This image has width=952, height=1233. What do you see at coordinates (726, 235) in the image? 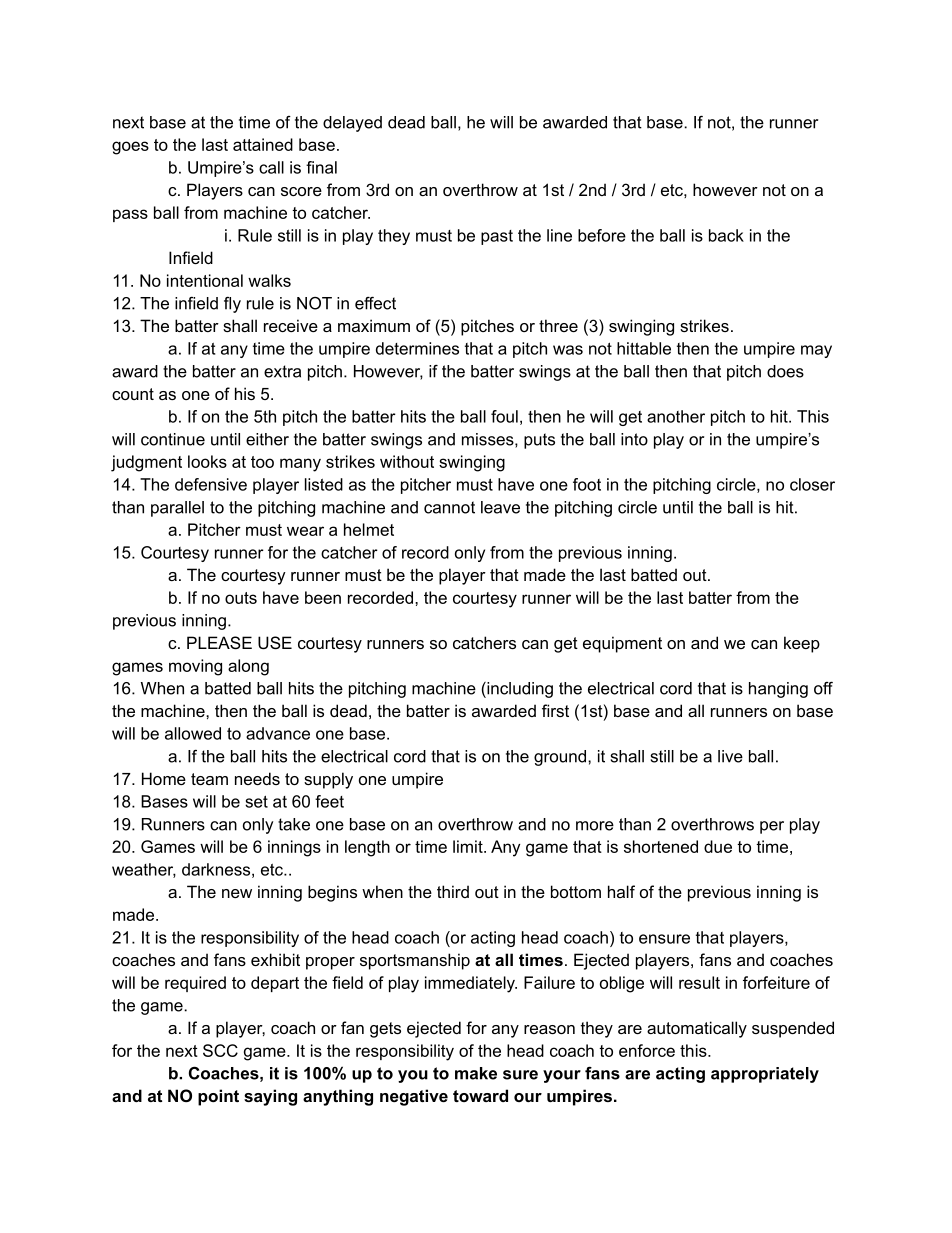
I see `back` at bounding box center [726, 235].
